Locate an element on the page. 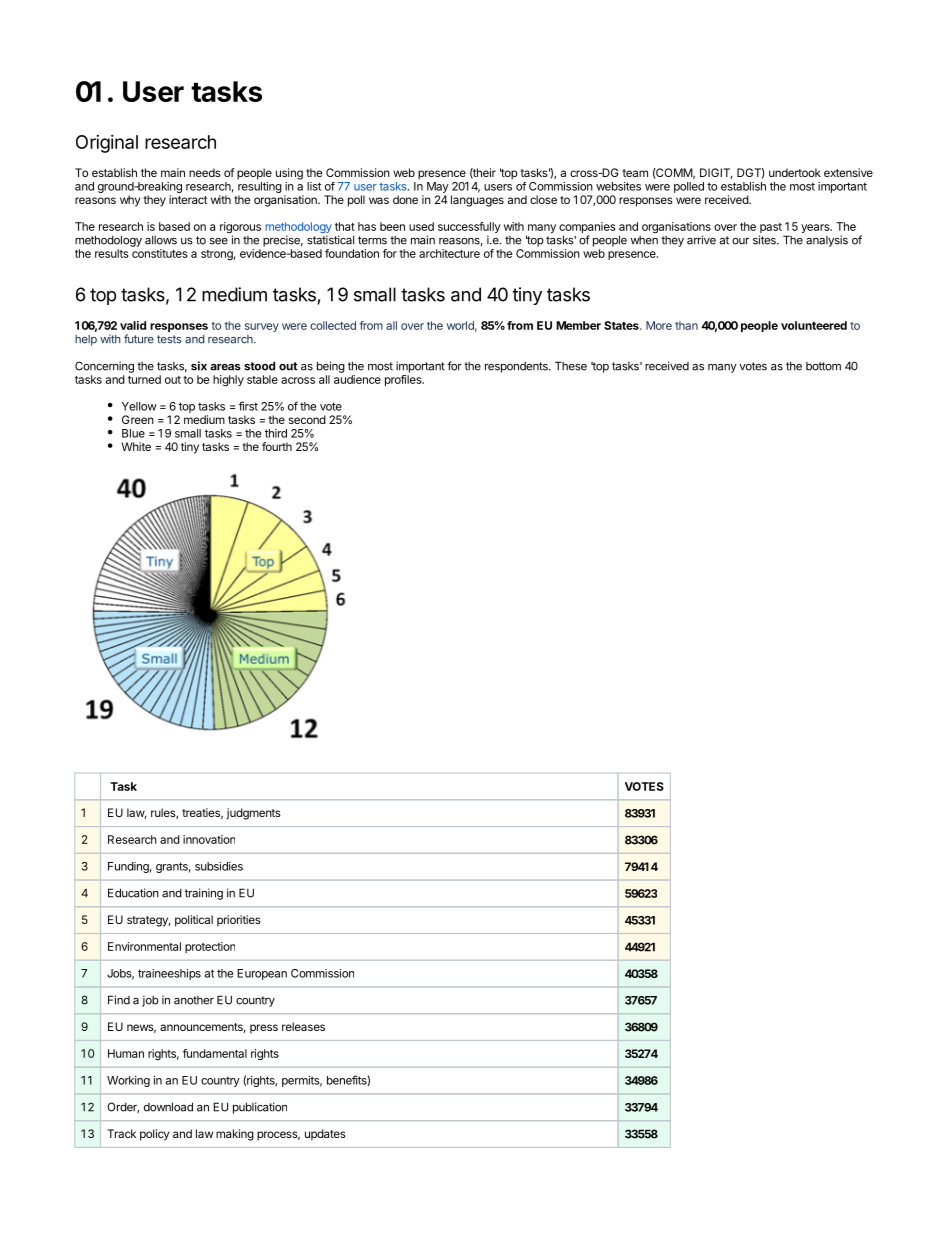 The width and height of the document is (952, 1233). bottom is located at coordinates (823, 366).
